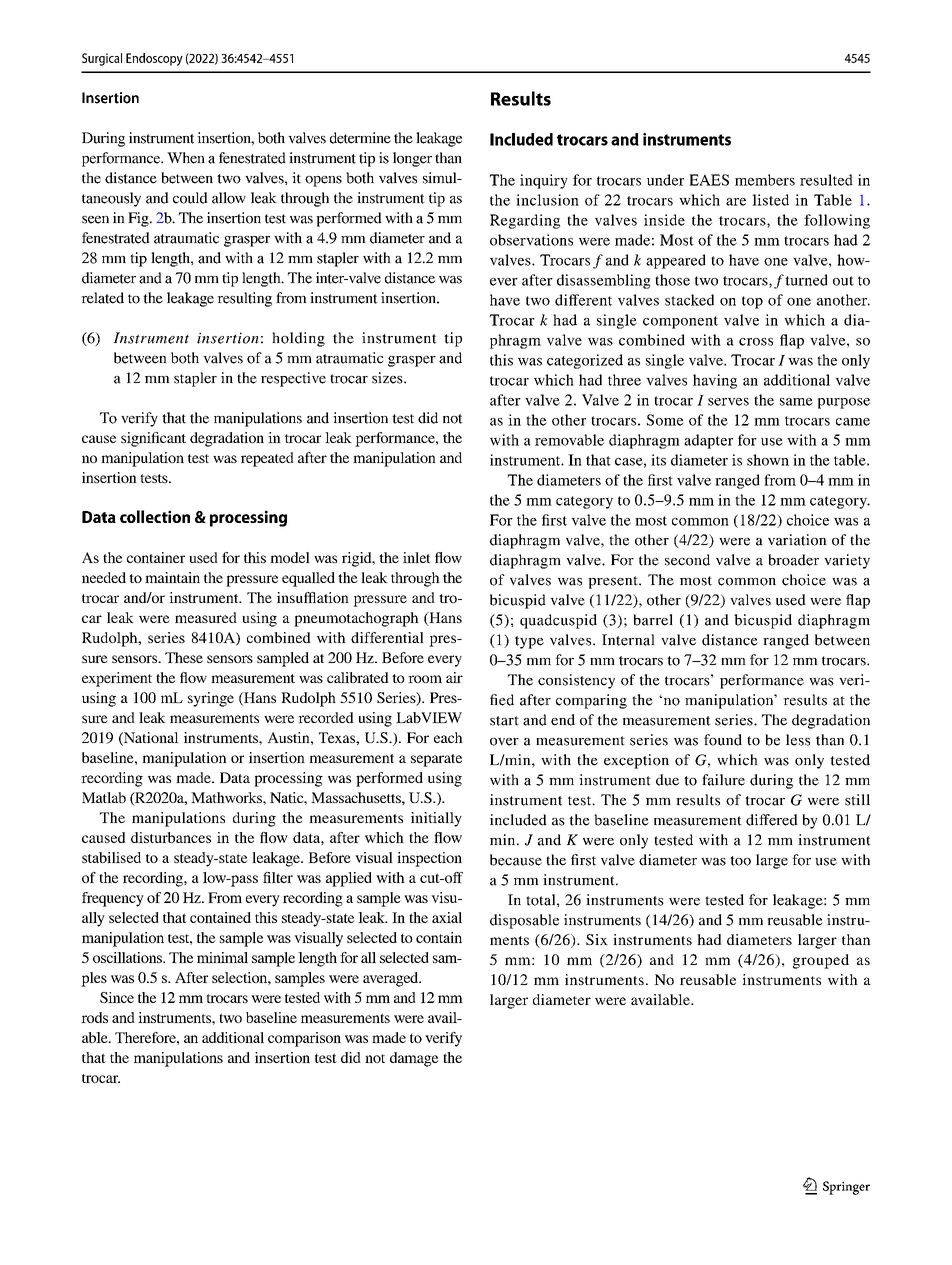 The width and height of the screenshot is (952, 1265). What do you see at coordinates (723, 780) in the screenshot?
I see `failure` at bounding box center [723, 780].
